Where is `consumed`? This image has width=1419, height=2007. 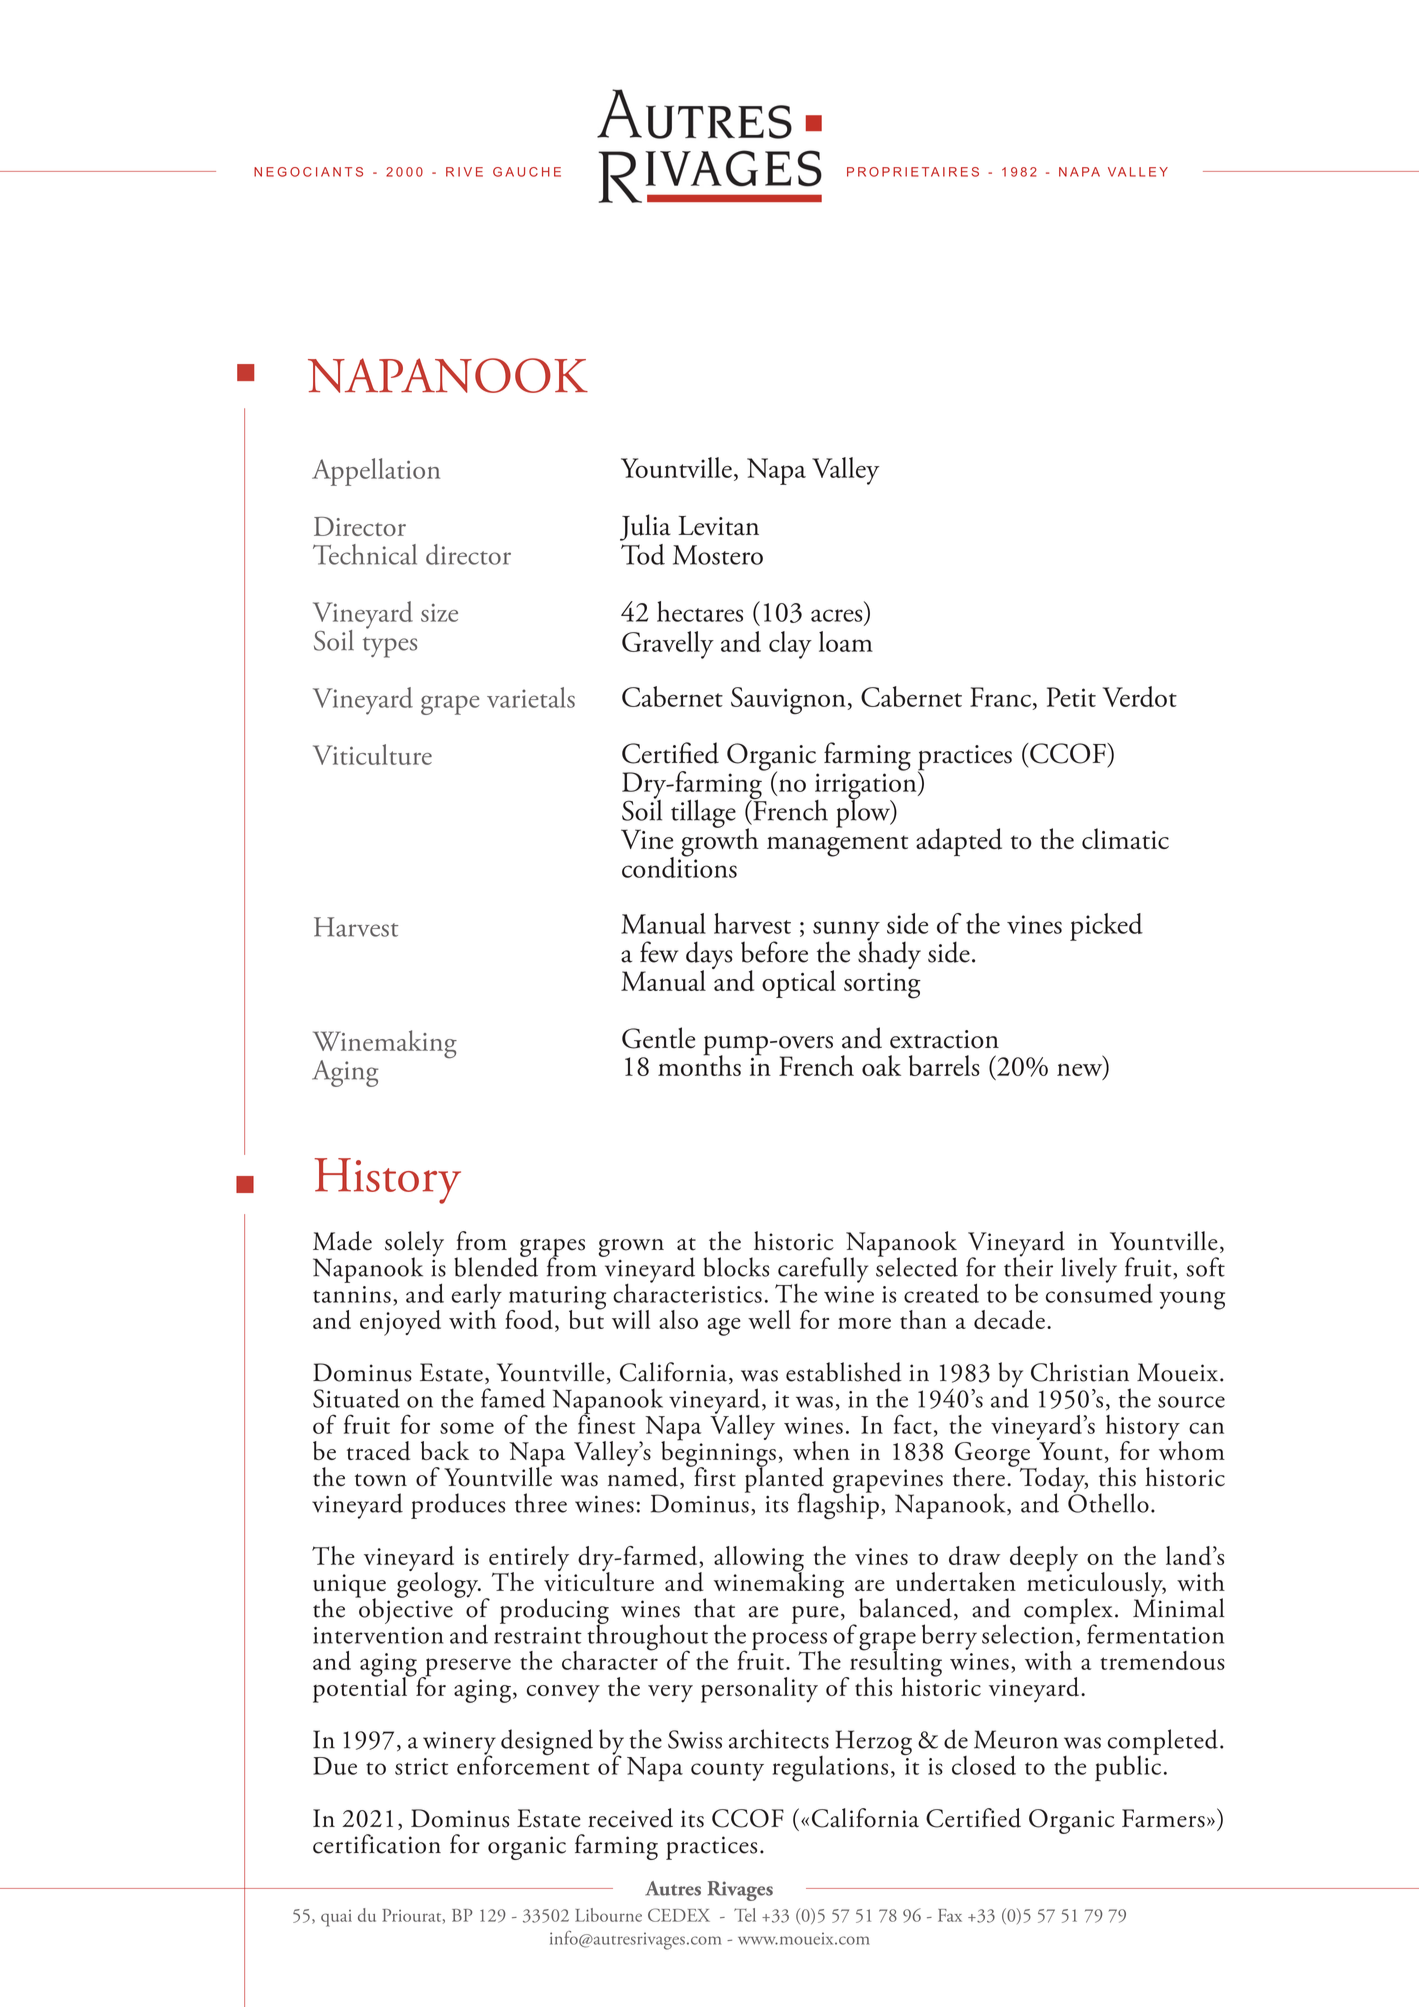
consumed is located at coordinates (1099, 1292).
